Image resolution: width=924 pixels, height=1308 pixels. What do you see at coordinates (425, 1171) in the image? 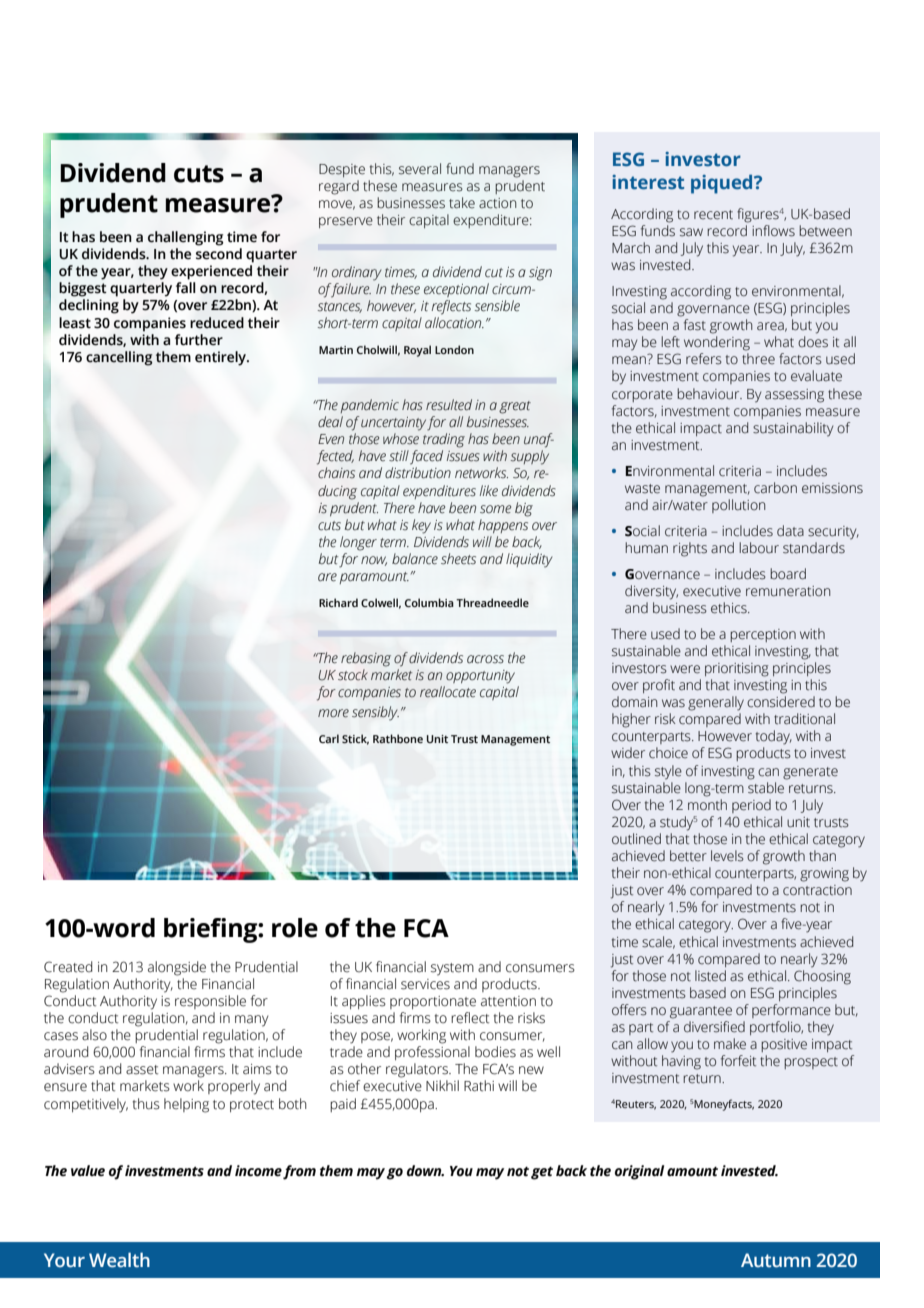
I see `down` at bounding box center [425, 1171].
